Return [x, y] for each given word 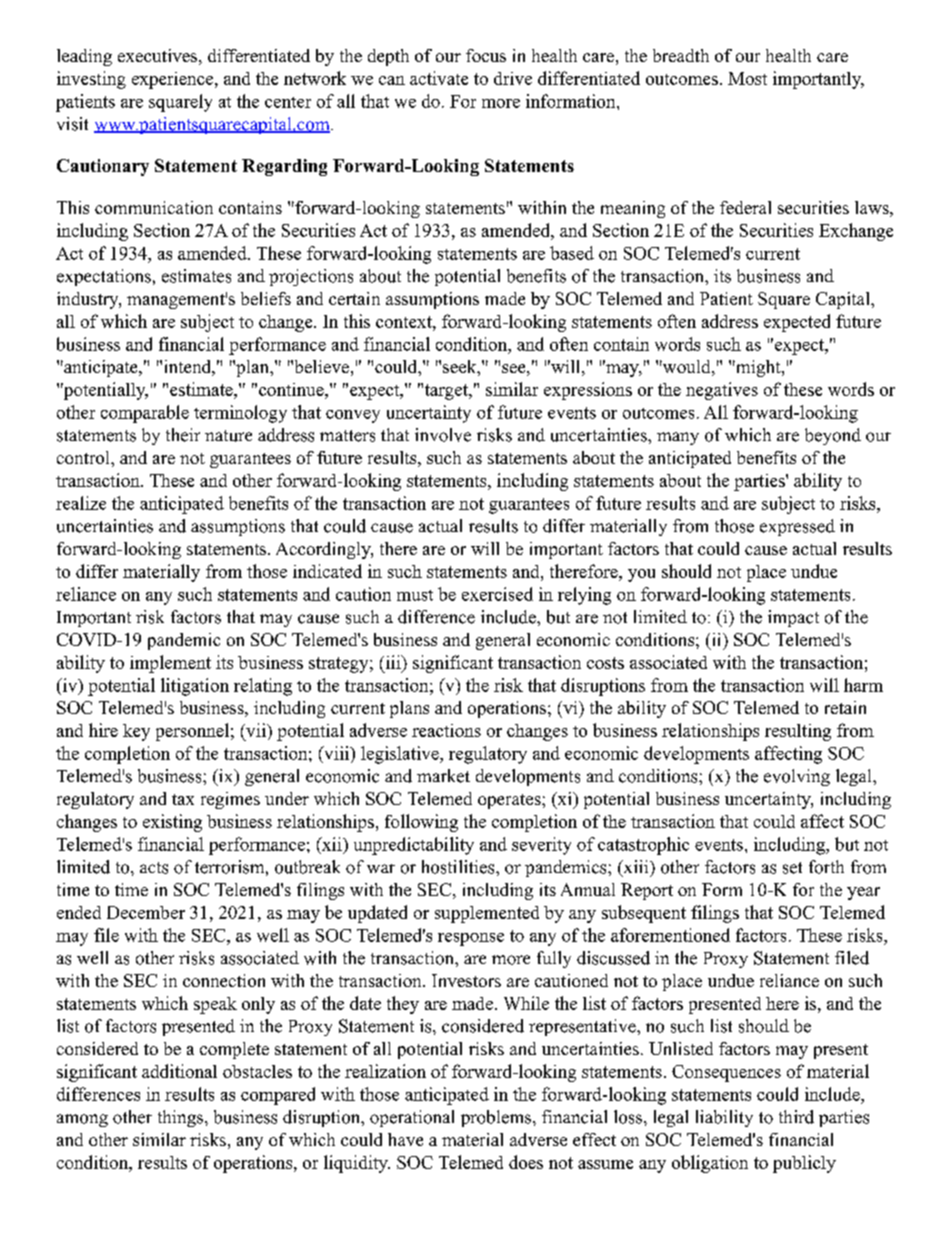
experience [174, 80]
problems [497, 1118]
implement [170, 664]
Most [747, 78]
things [180, 1118]
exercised [497, 594]
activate [439, 78]
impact [793, 618]
